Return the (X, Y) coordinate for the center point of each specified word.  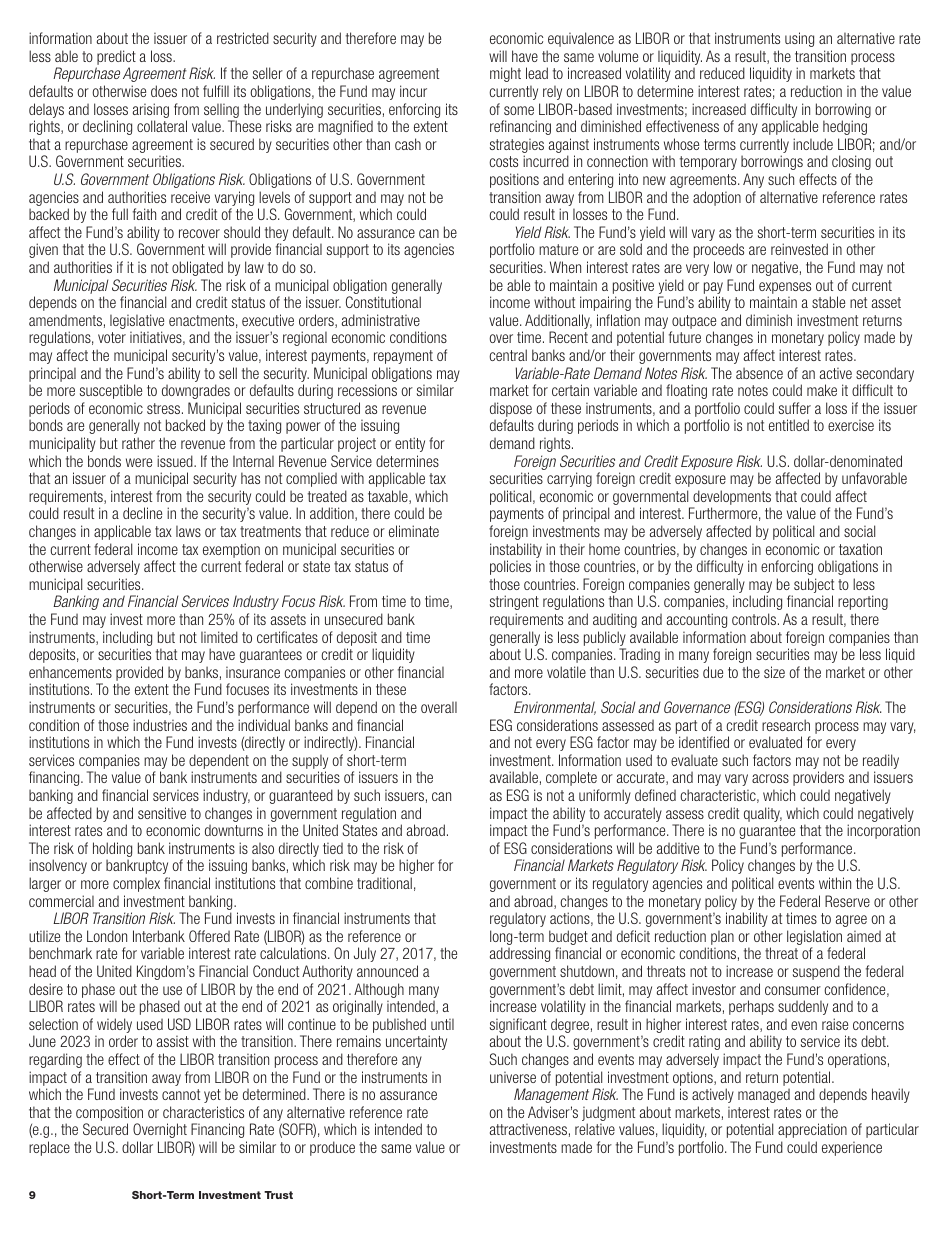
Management (551, 1095)
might (505, 74)
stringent (514, 602)
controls (755, 619)
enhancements (70, 672)
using (799, 39)
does (164, 91)
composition (109, 1115)
